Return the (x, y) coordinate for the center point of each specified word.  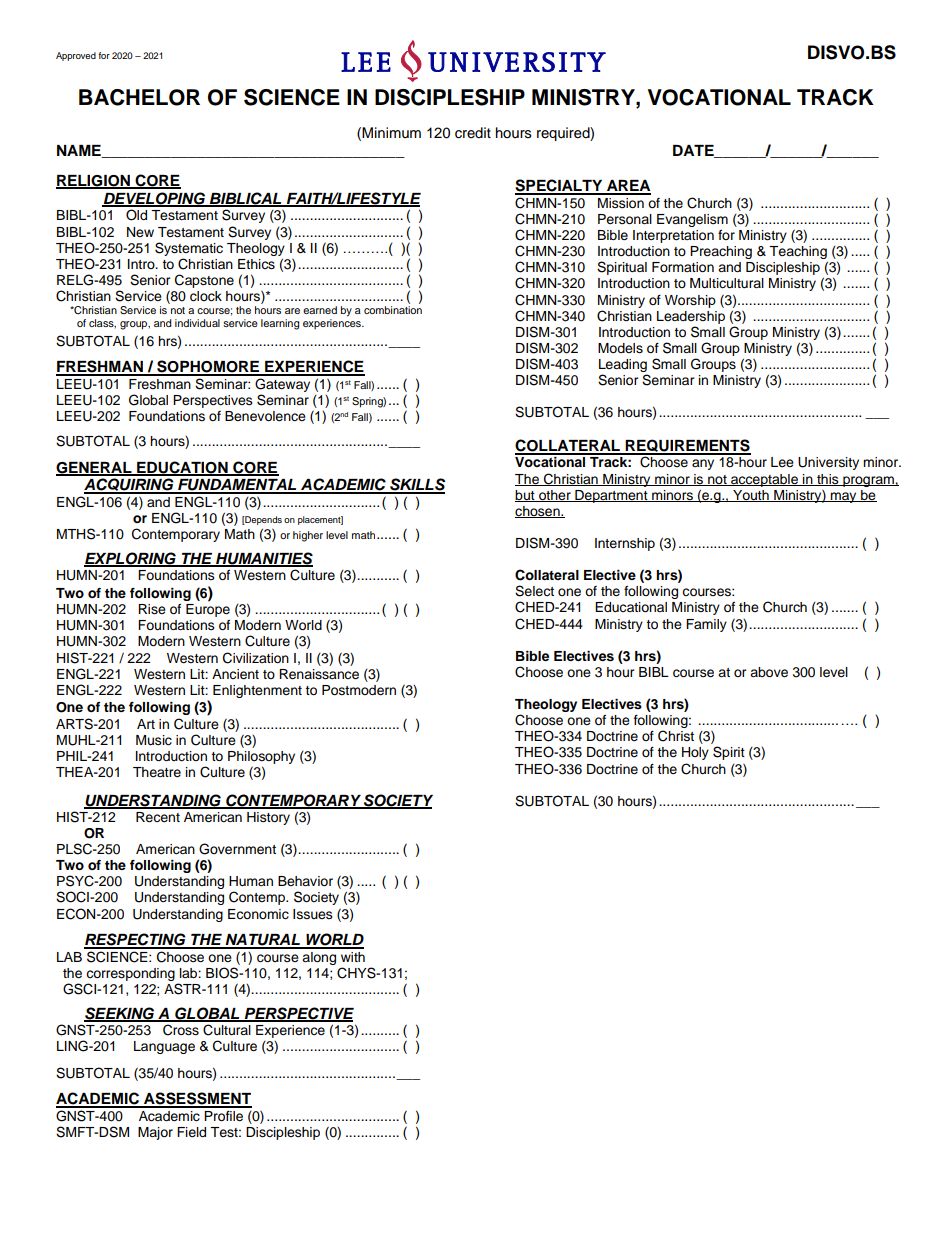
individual (197, 323)
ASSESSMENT (197, 1099)
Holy (695, 753)
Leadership (691, 317)
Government (237, 849)
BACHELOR (139, 97)
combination (393, 310)
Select (534, 591)
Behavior (305, 881)
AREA (628, 187)
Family (706, 625)
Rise (152, 609)
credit (473, 133)
